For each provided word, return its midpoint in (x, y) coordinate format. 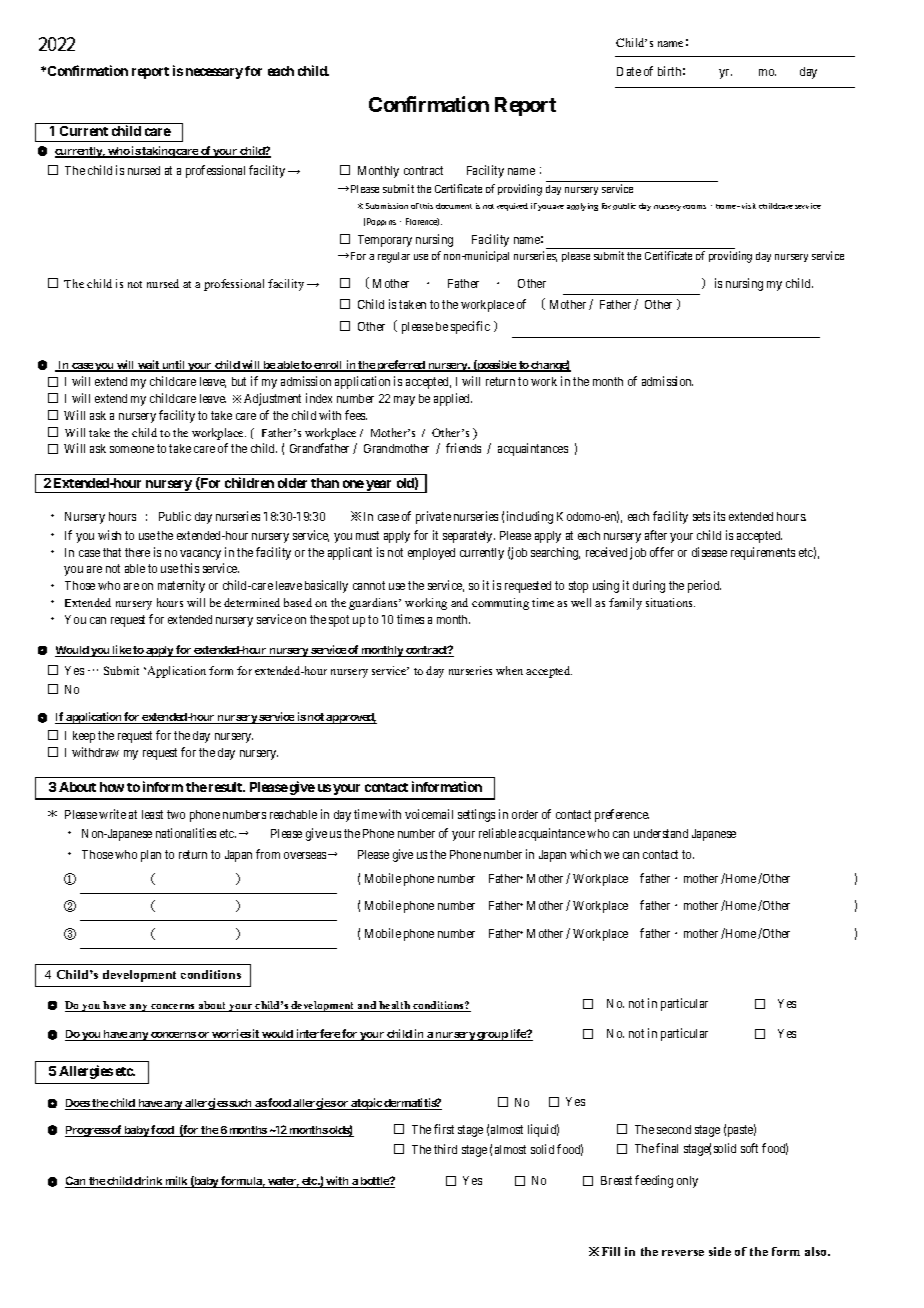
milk (176, 1182)
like (121, 651)
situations (670, 602)
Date (629, 71)
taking (158, 152)
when (509, 670)
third (445, 1149)
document (454, 206)
